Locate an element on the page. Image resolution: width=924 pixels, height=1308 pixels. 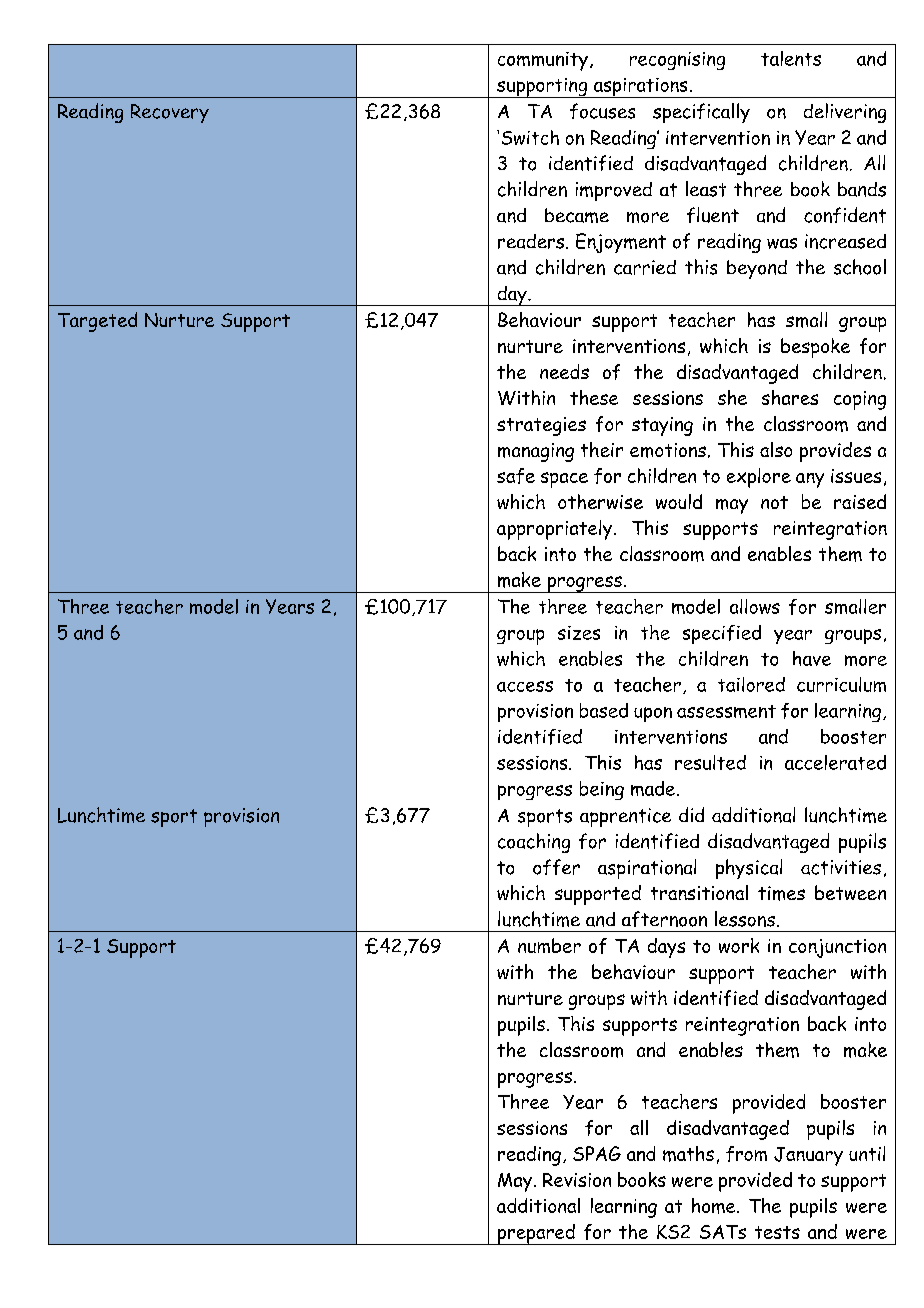
access is located at coordinates (525, 686).
